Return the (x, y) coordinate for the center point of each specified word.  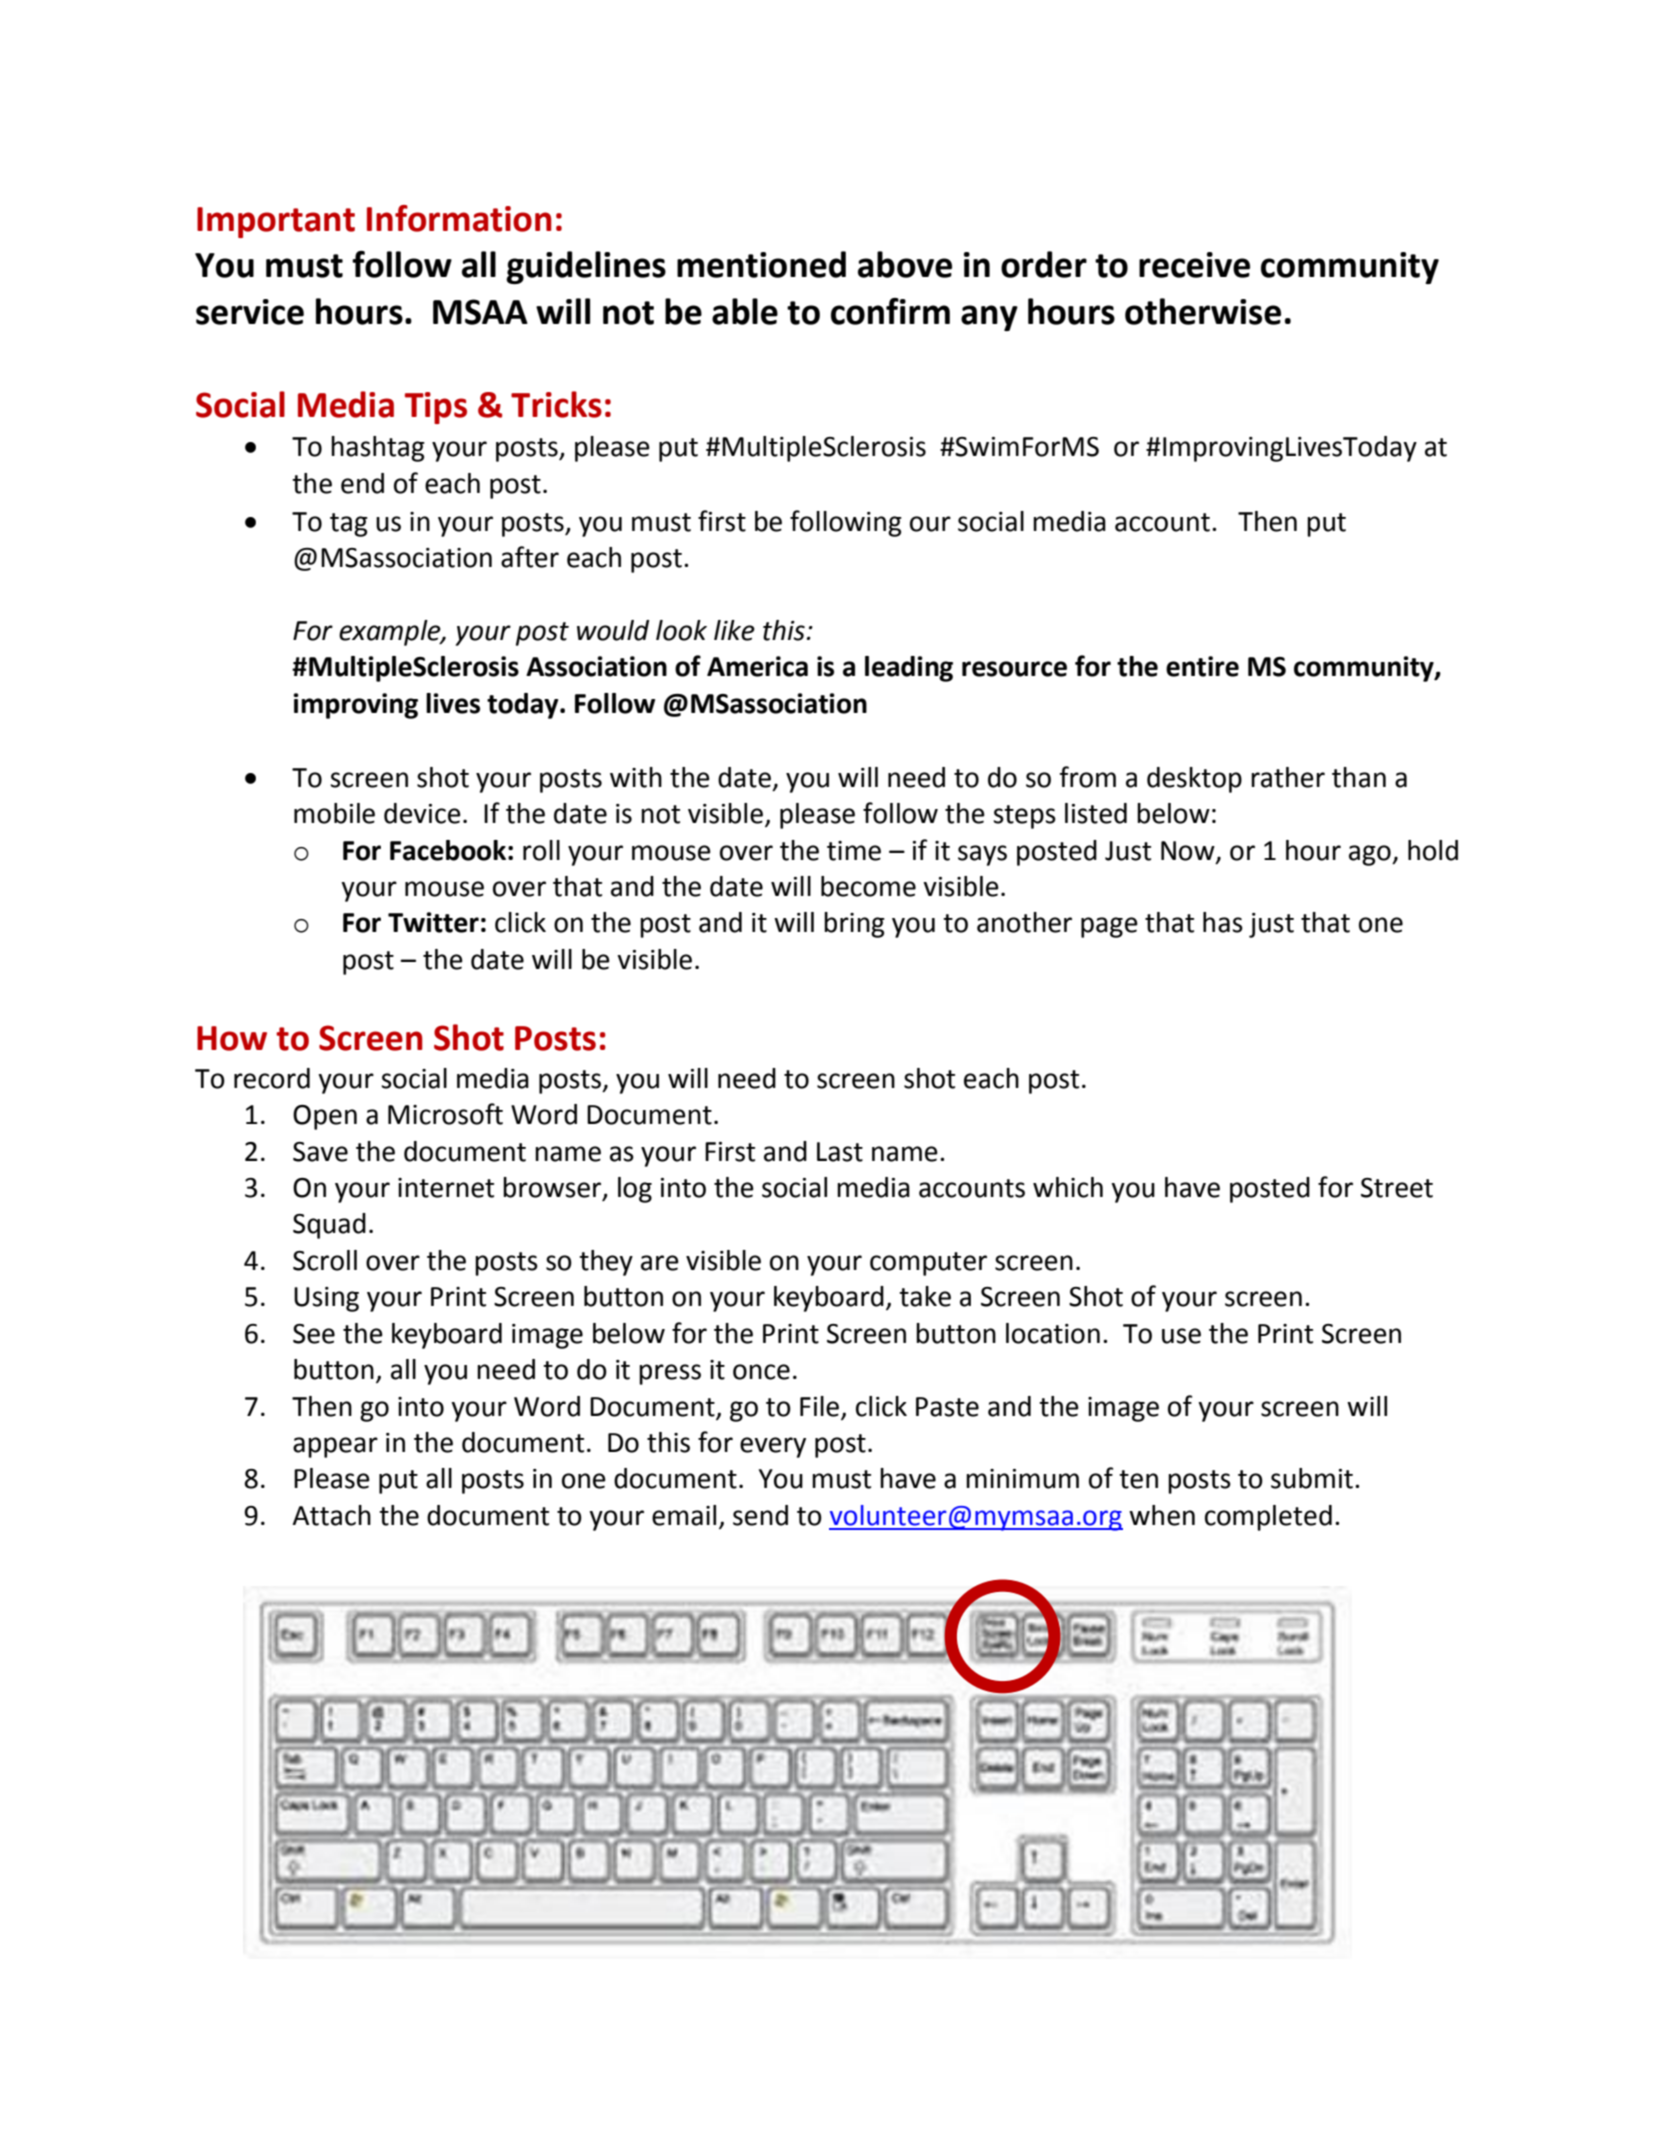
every (773, 1447)
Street (1397, 1188)
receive (1194, 265)
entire (1202, 666)
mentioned (761, 264)
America (757, 666)
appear (335, 1447)
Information (459, 218)
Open (325, 1117)
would (613, 630)
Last (840, 1152)
